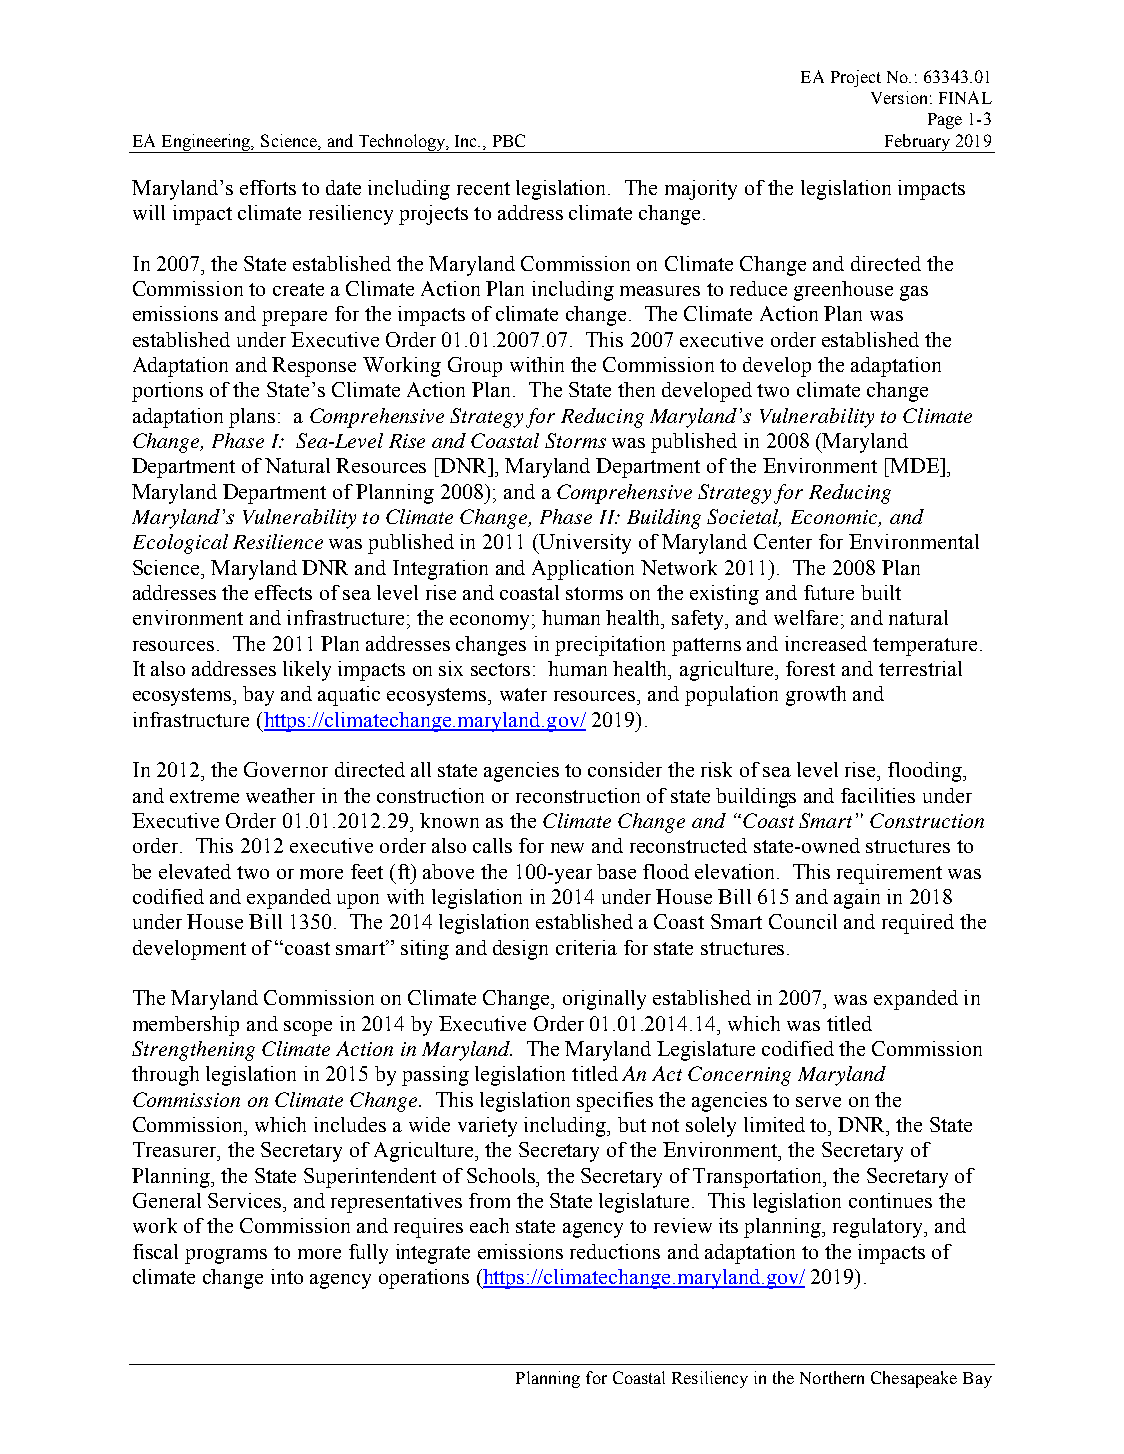  What do you see at coordinates (268, 187) in the screenshot?
I see `efforts` at bounding box center [268, 187].
